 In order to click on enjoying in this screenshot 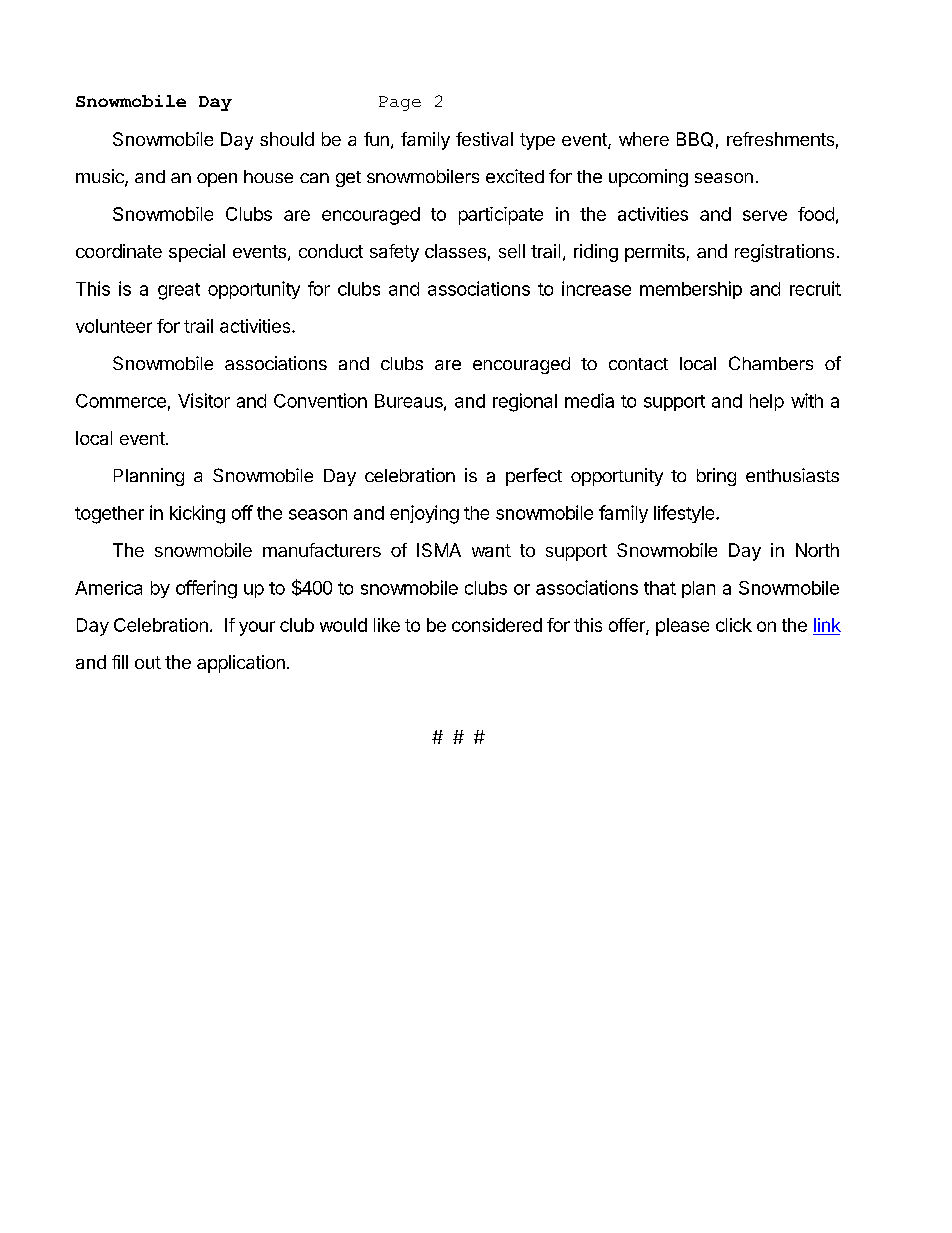, I will do `click(424, 514)`.
